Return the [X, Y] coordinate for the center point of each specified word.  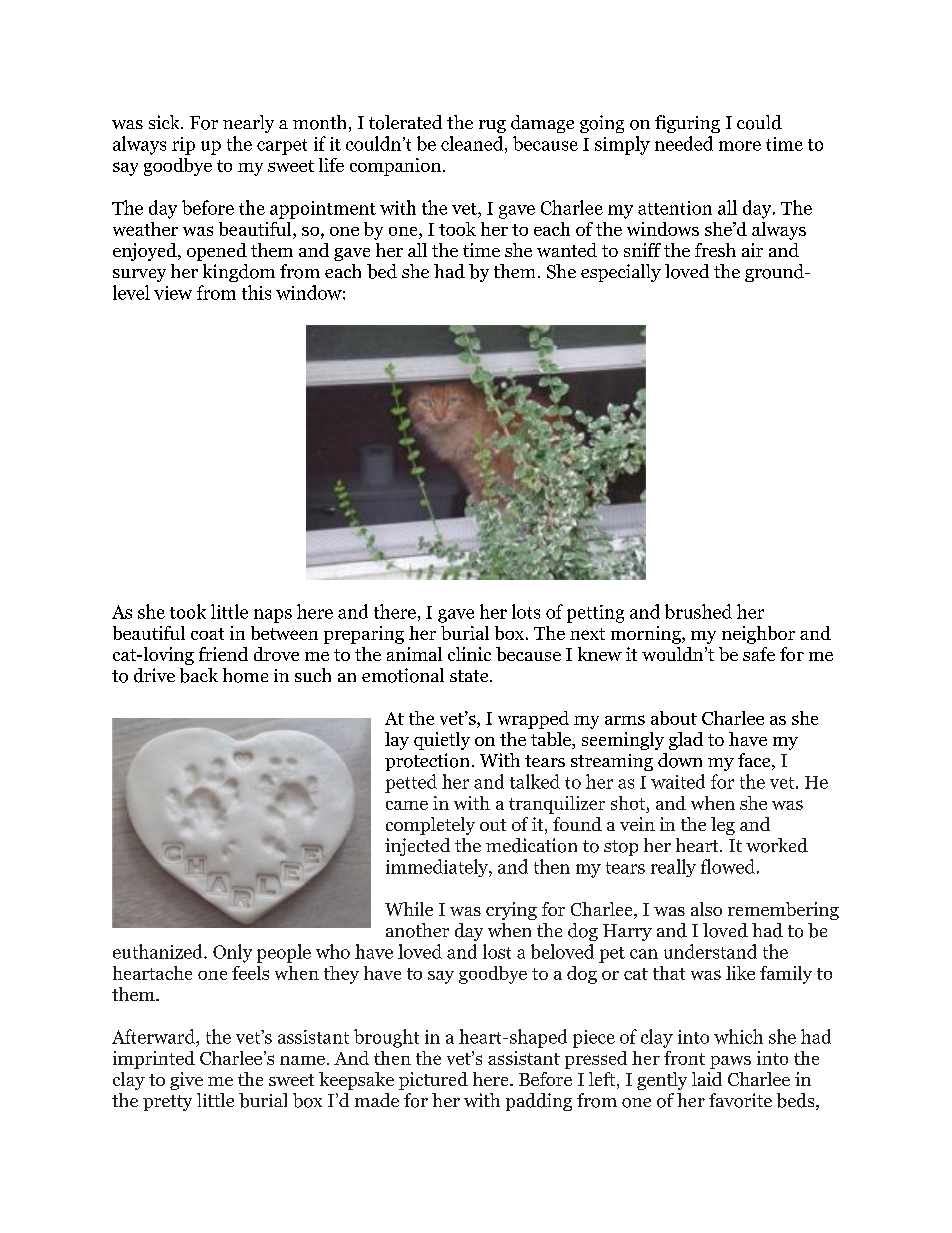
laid [707, 1079]
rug [492, 126]
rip [183, 146]
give [186, 1081]
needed [684, 143]
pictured [433, 1081]
